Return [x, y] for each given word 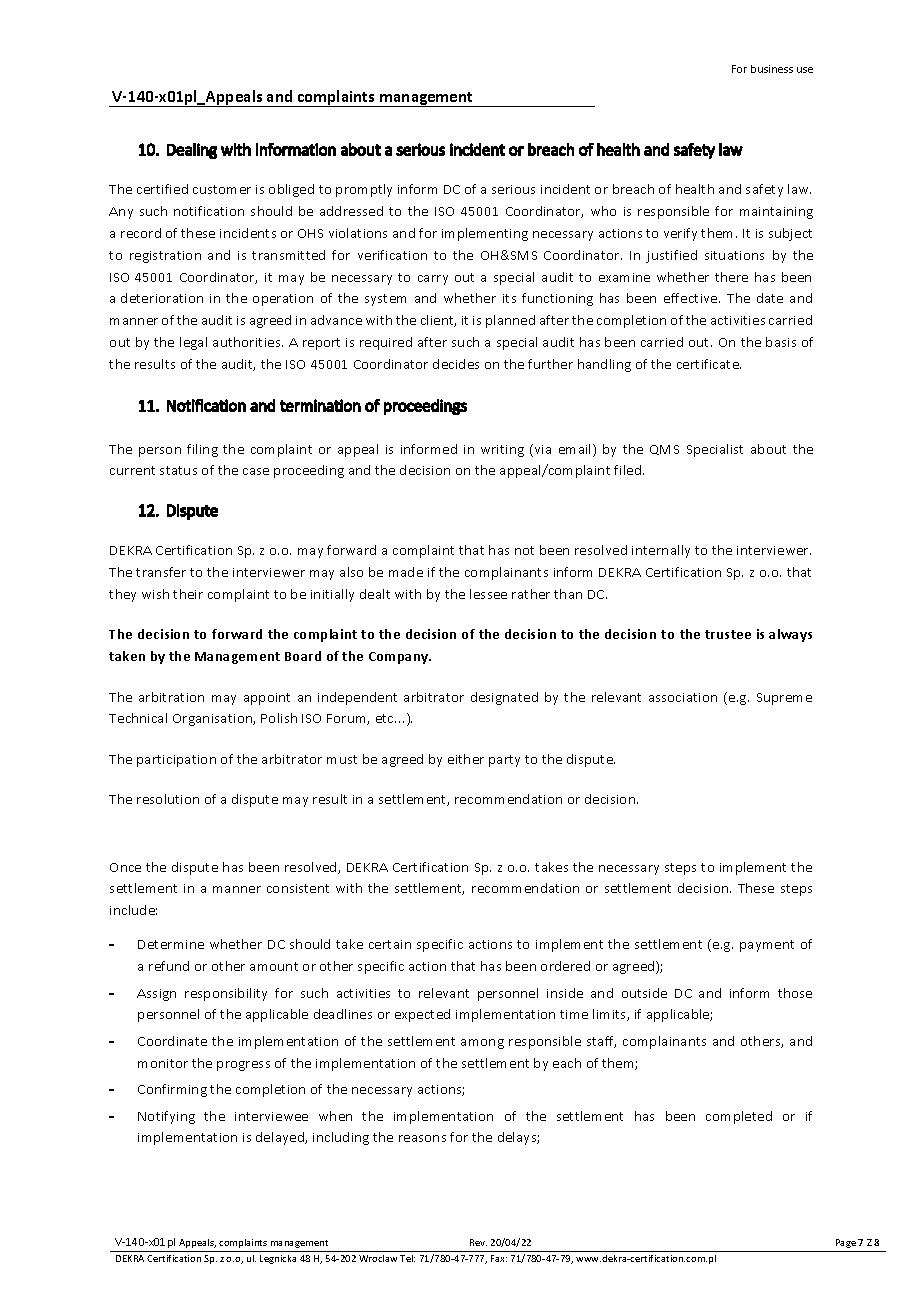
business [772, 69]
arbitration [171, 697]
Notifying [166, 1117]
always [790, 635]
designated [504, 698]
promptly [364, 190]
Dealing [192, 151]
